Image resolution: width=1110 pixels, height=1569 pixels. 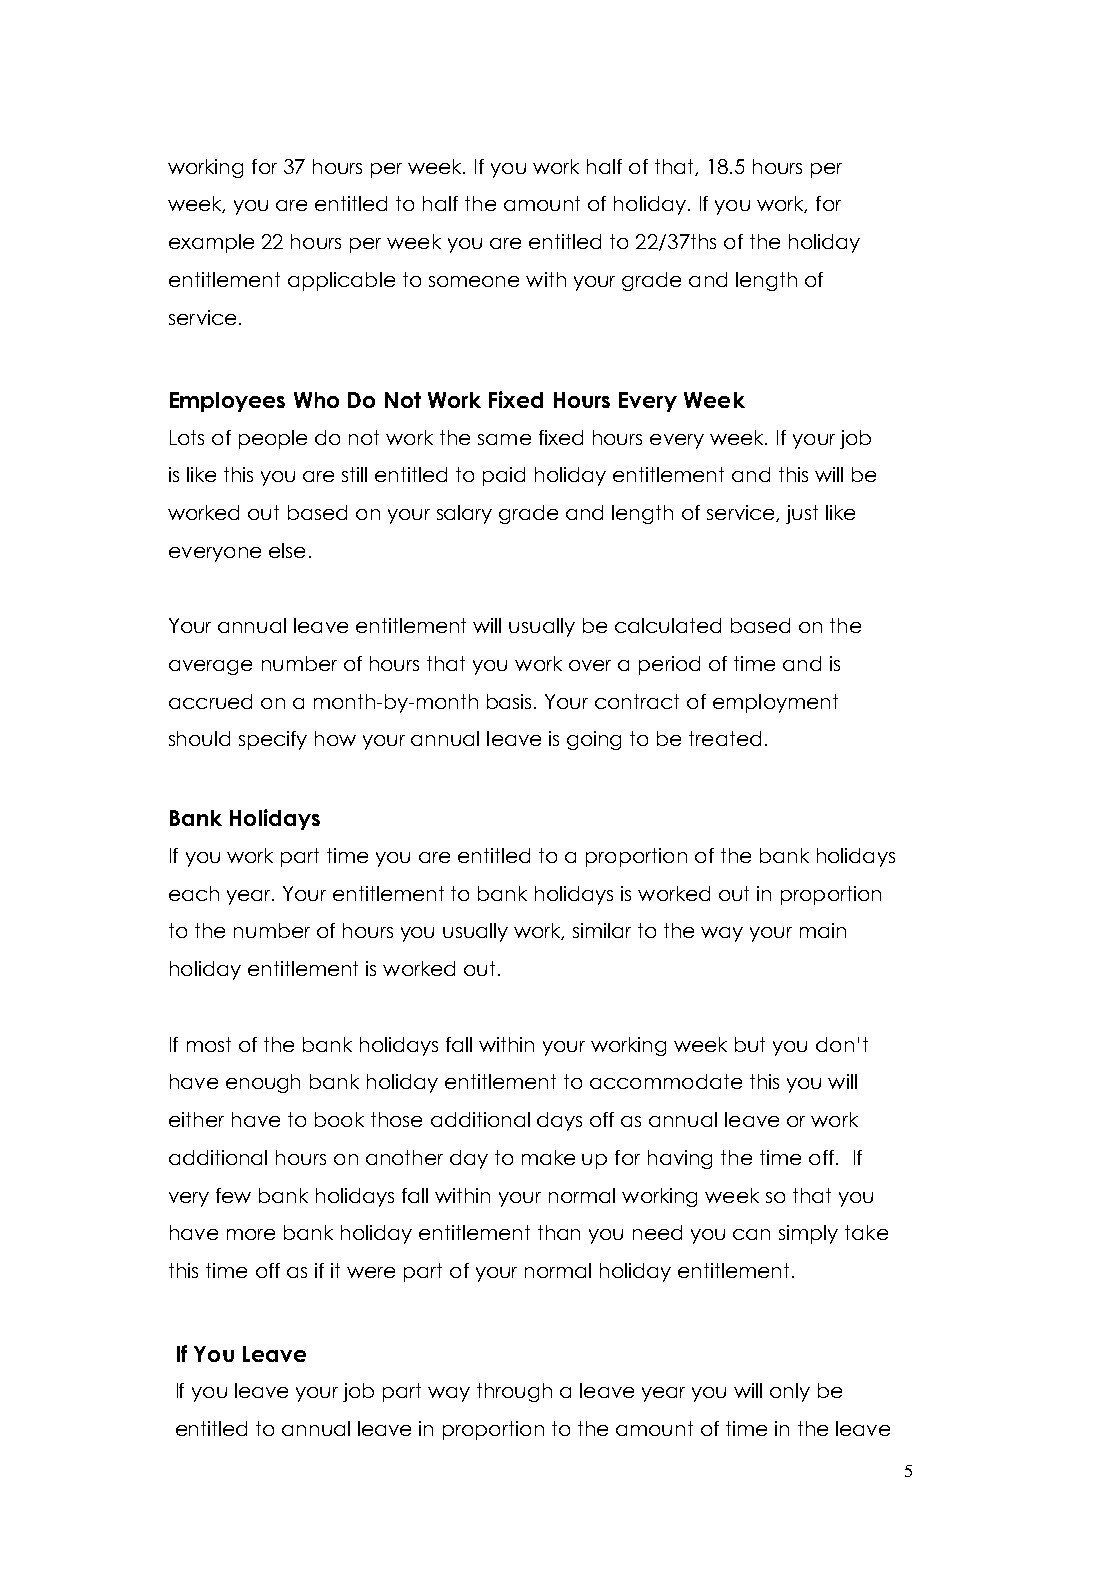 I want to click on example, so click(x=211, y=243).
